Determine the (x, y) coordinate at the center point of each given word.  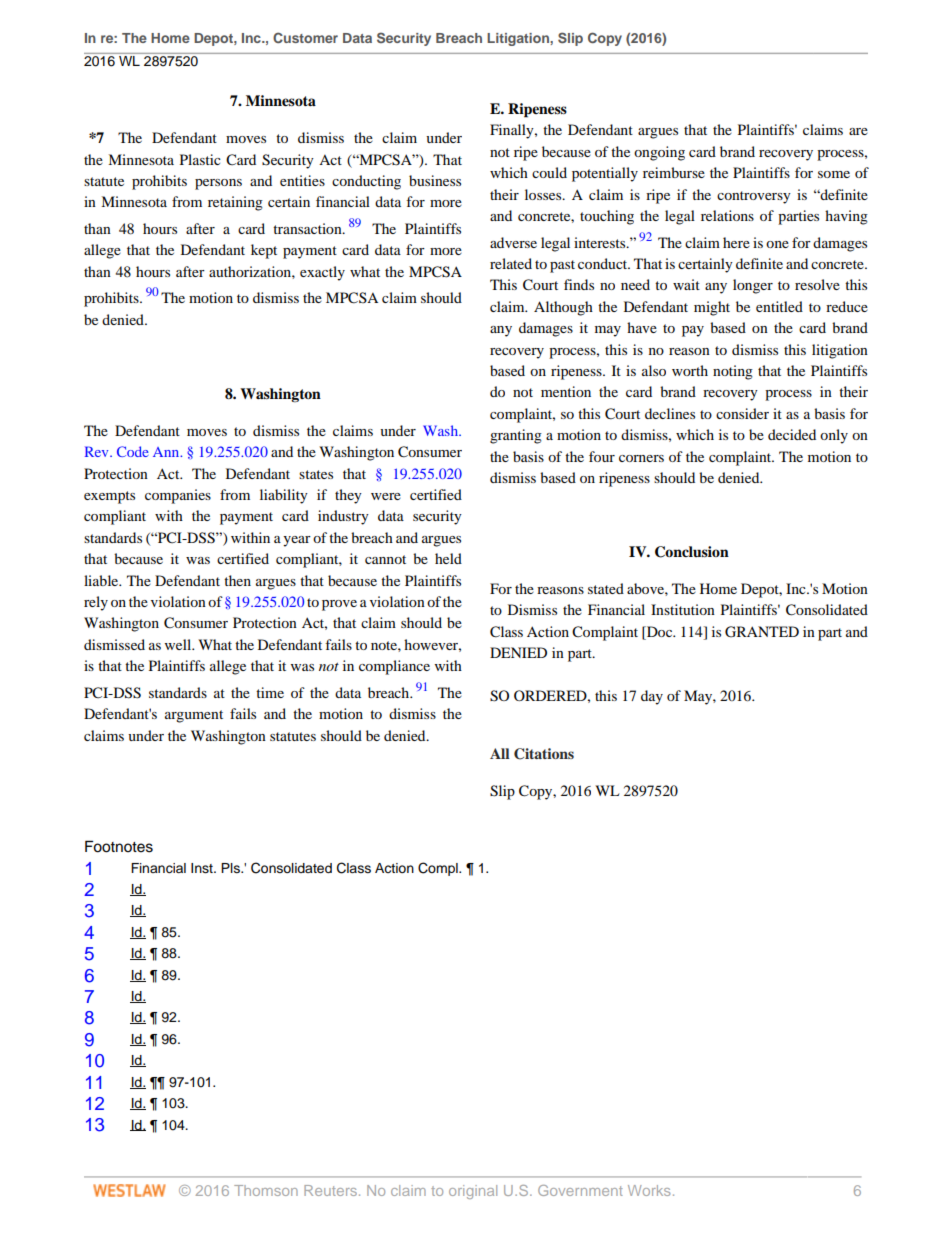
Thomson (266, 1190)
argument (194, 716)
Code (133, 451)
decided (792, 434)
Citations (544, 754)
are (858, 131)
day (652, 697)
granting (516, 436)
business (435, 180)
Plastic (200, 159)
